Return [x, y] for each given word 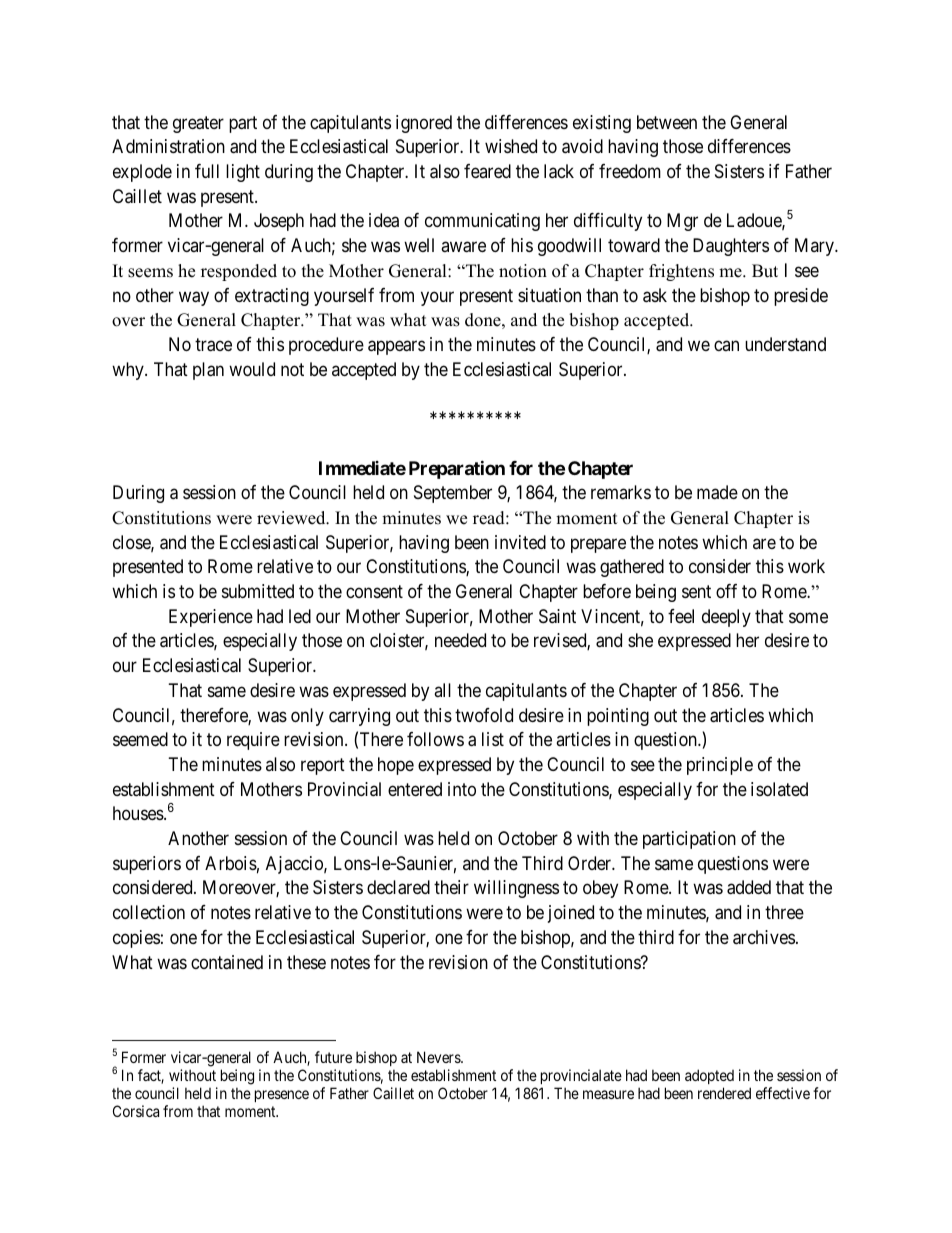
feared [487, 171]
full [207, 171]
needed [460, 640]
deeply [726, 618]
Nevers [439, 1057]
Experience [211, 618]
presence [282, 1096]
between [667, 122]
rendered [724, 1093]
